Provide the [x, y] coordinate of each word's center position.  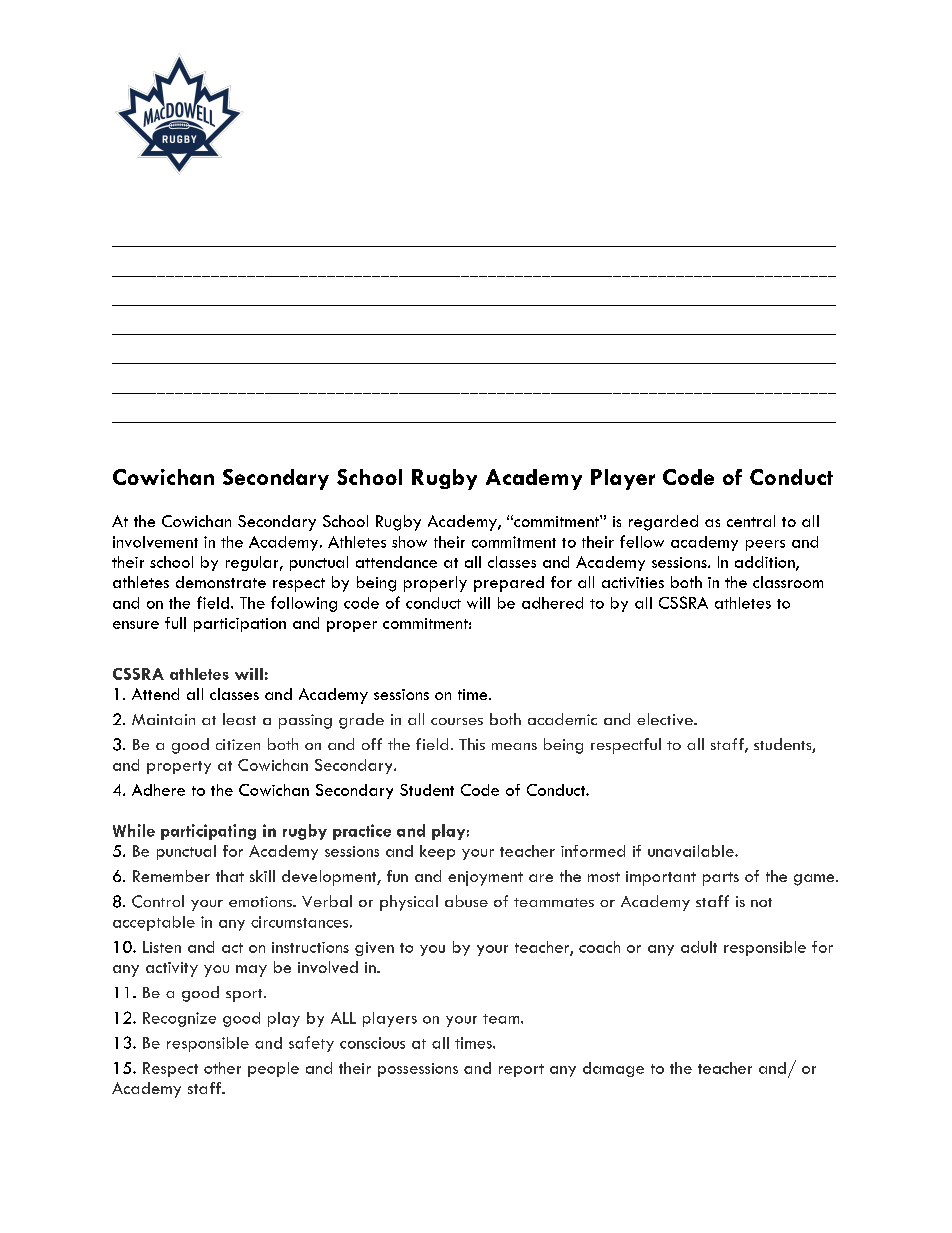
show [409, 542]
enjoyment [485, 878]
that [230, 876]
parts [721, 879]
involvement [155, 542]
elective [666, 719]
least [239, 719]
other [222, 1068]
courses [457, 721]
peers [765, 545]
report [521, 1070]
